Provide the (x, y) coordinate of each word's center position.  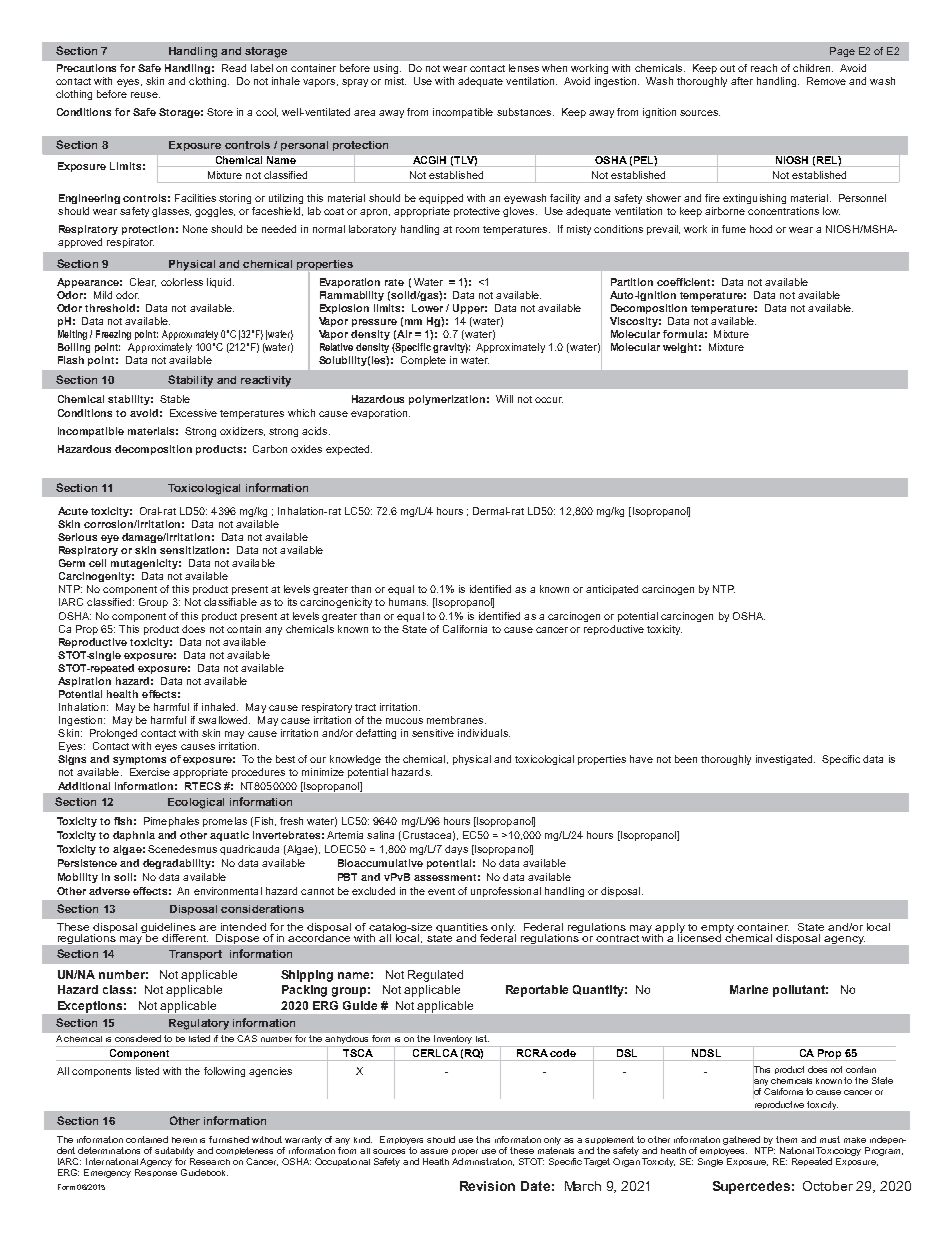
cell (97, 563)
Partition (632, 282)
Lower (427, 308)
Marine (749, 989)
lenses (524, 68)
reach (764, 68)
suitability (174, 1151)
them (786, 1139)
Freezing (113, 335)
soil (123, 877)
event (441, 891)
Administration (483, 1162)
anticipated (612, 590)
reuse (145, 95)
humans (408, 602)
